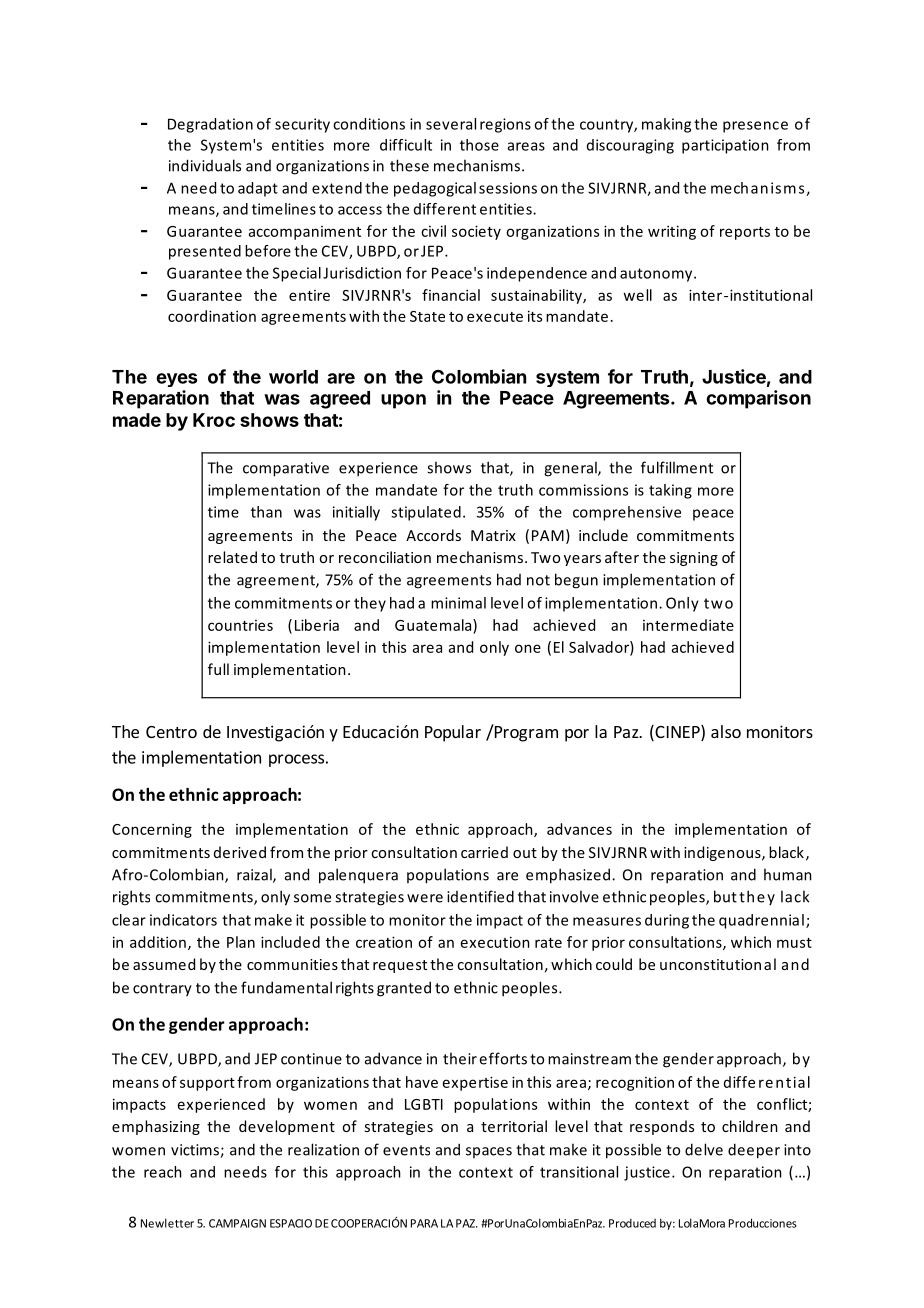 Image resolution: width=924 pixels, height=1308 pixels. What do you see at coordinates (434, 625) in the page?
I see `Guatemala` at bounding box center [434, 625].
